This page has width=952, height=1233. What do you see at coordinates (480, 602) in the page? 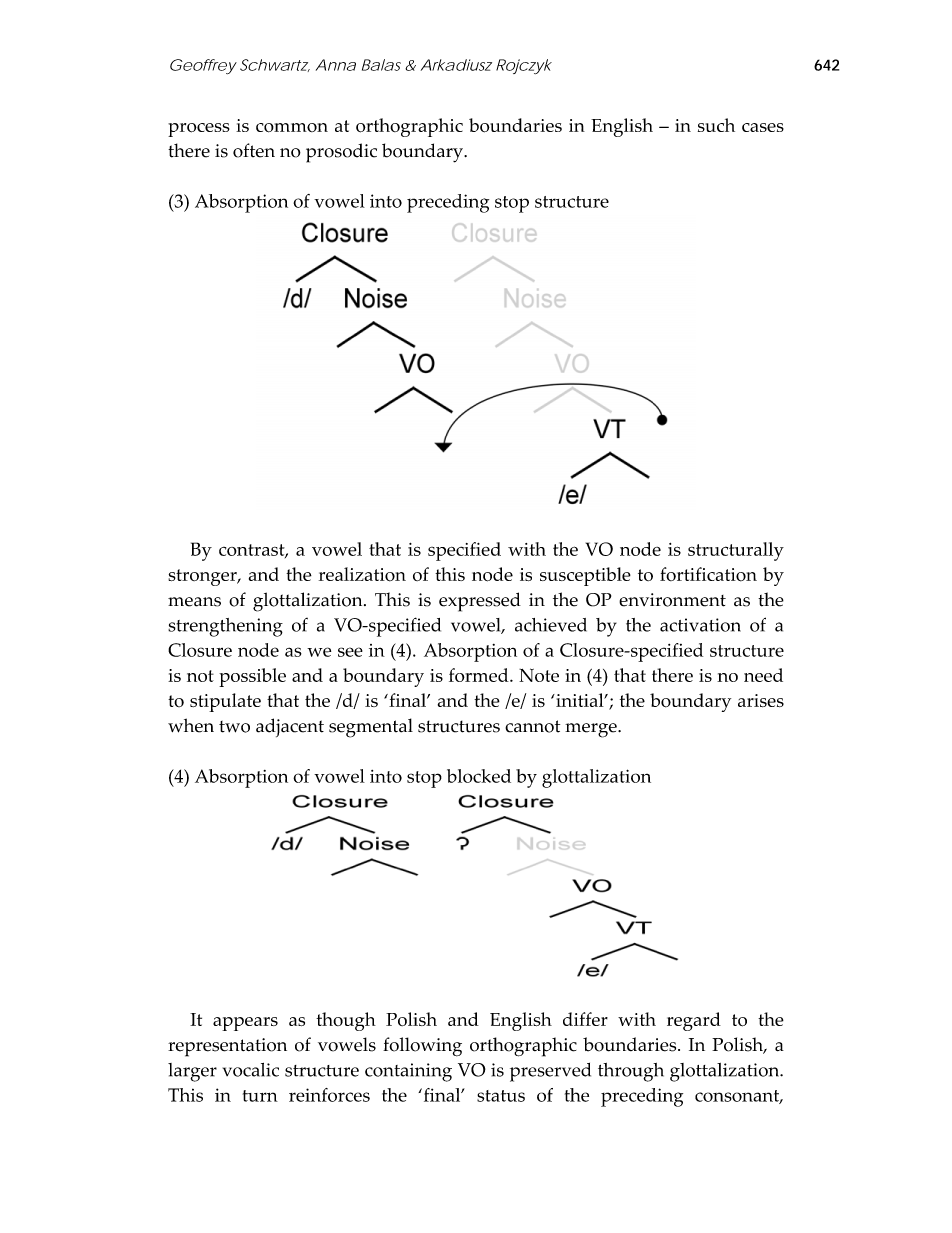
I see `expressed` at bounding box center [480, 602].
